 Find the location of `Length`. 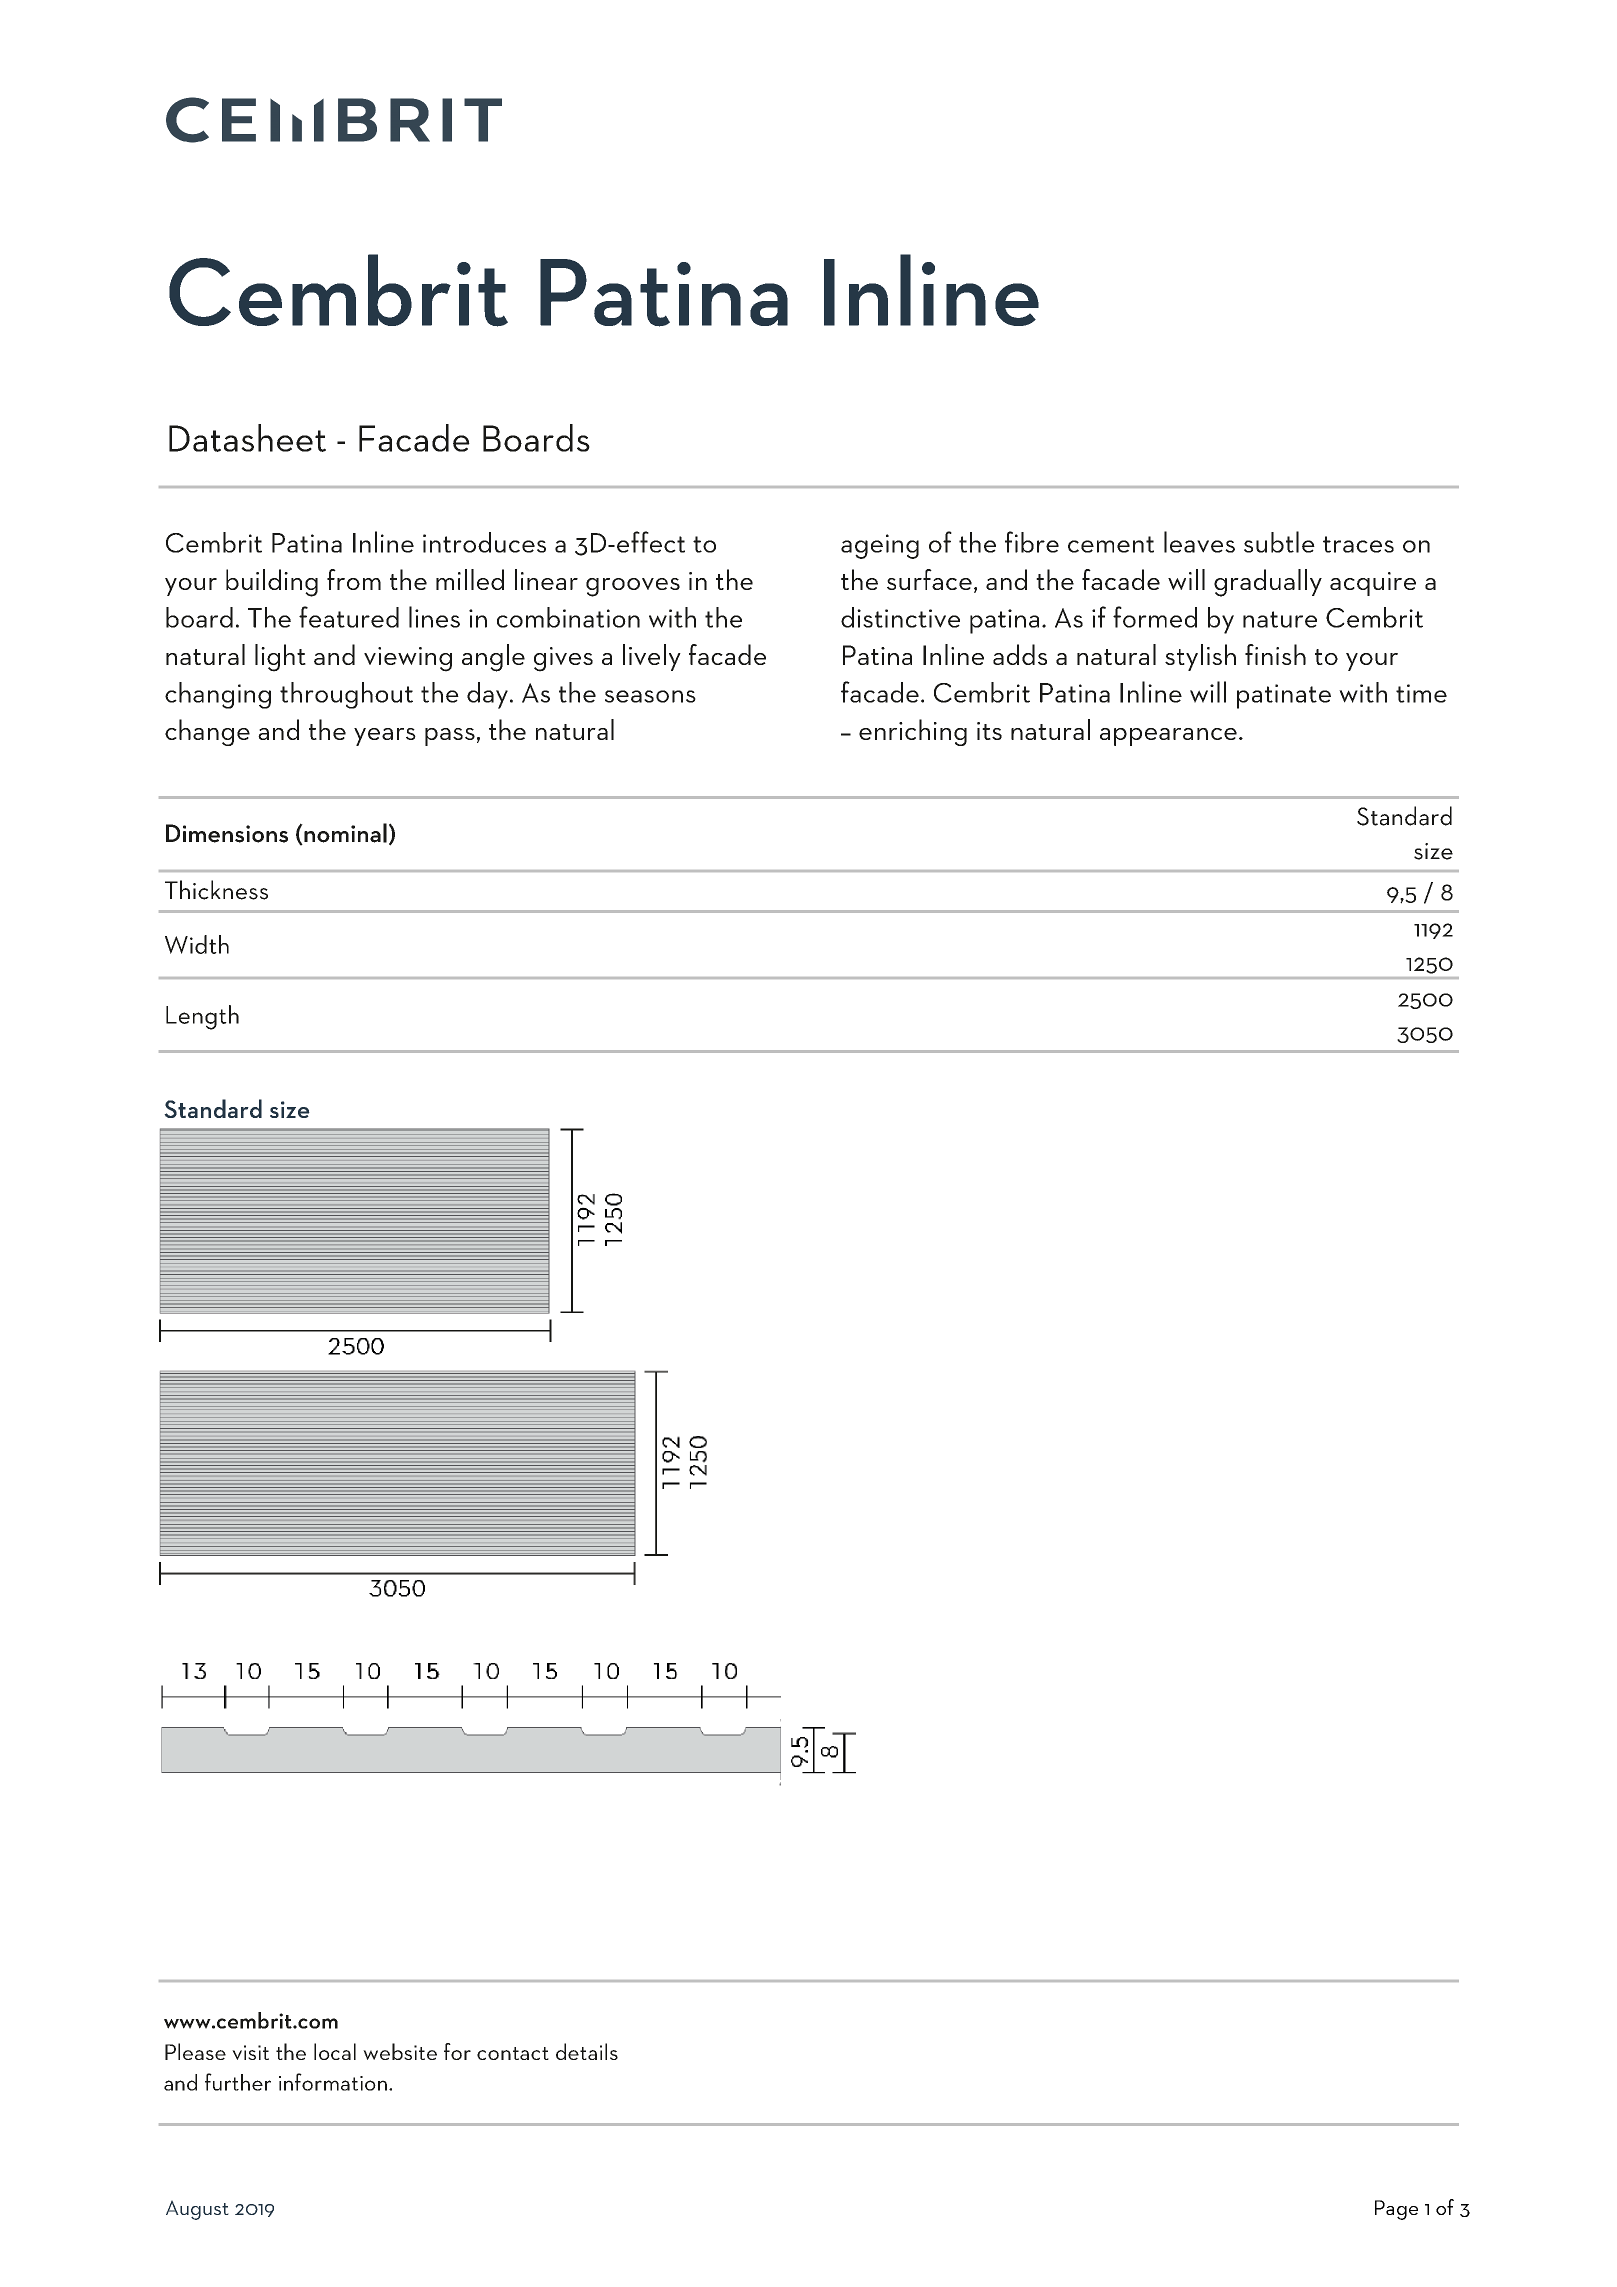

Length is located at coordinates (202, 1017).
